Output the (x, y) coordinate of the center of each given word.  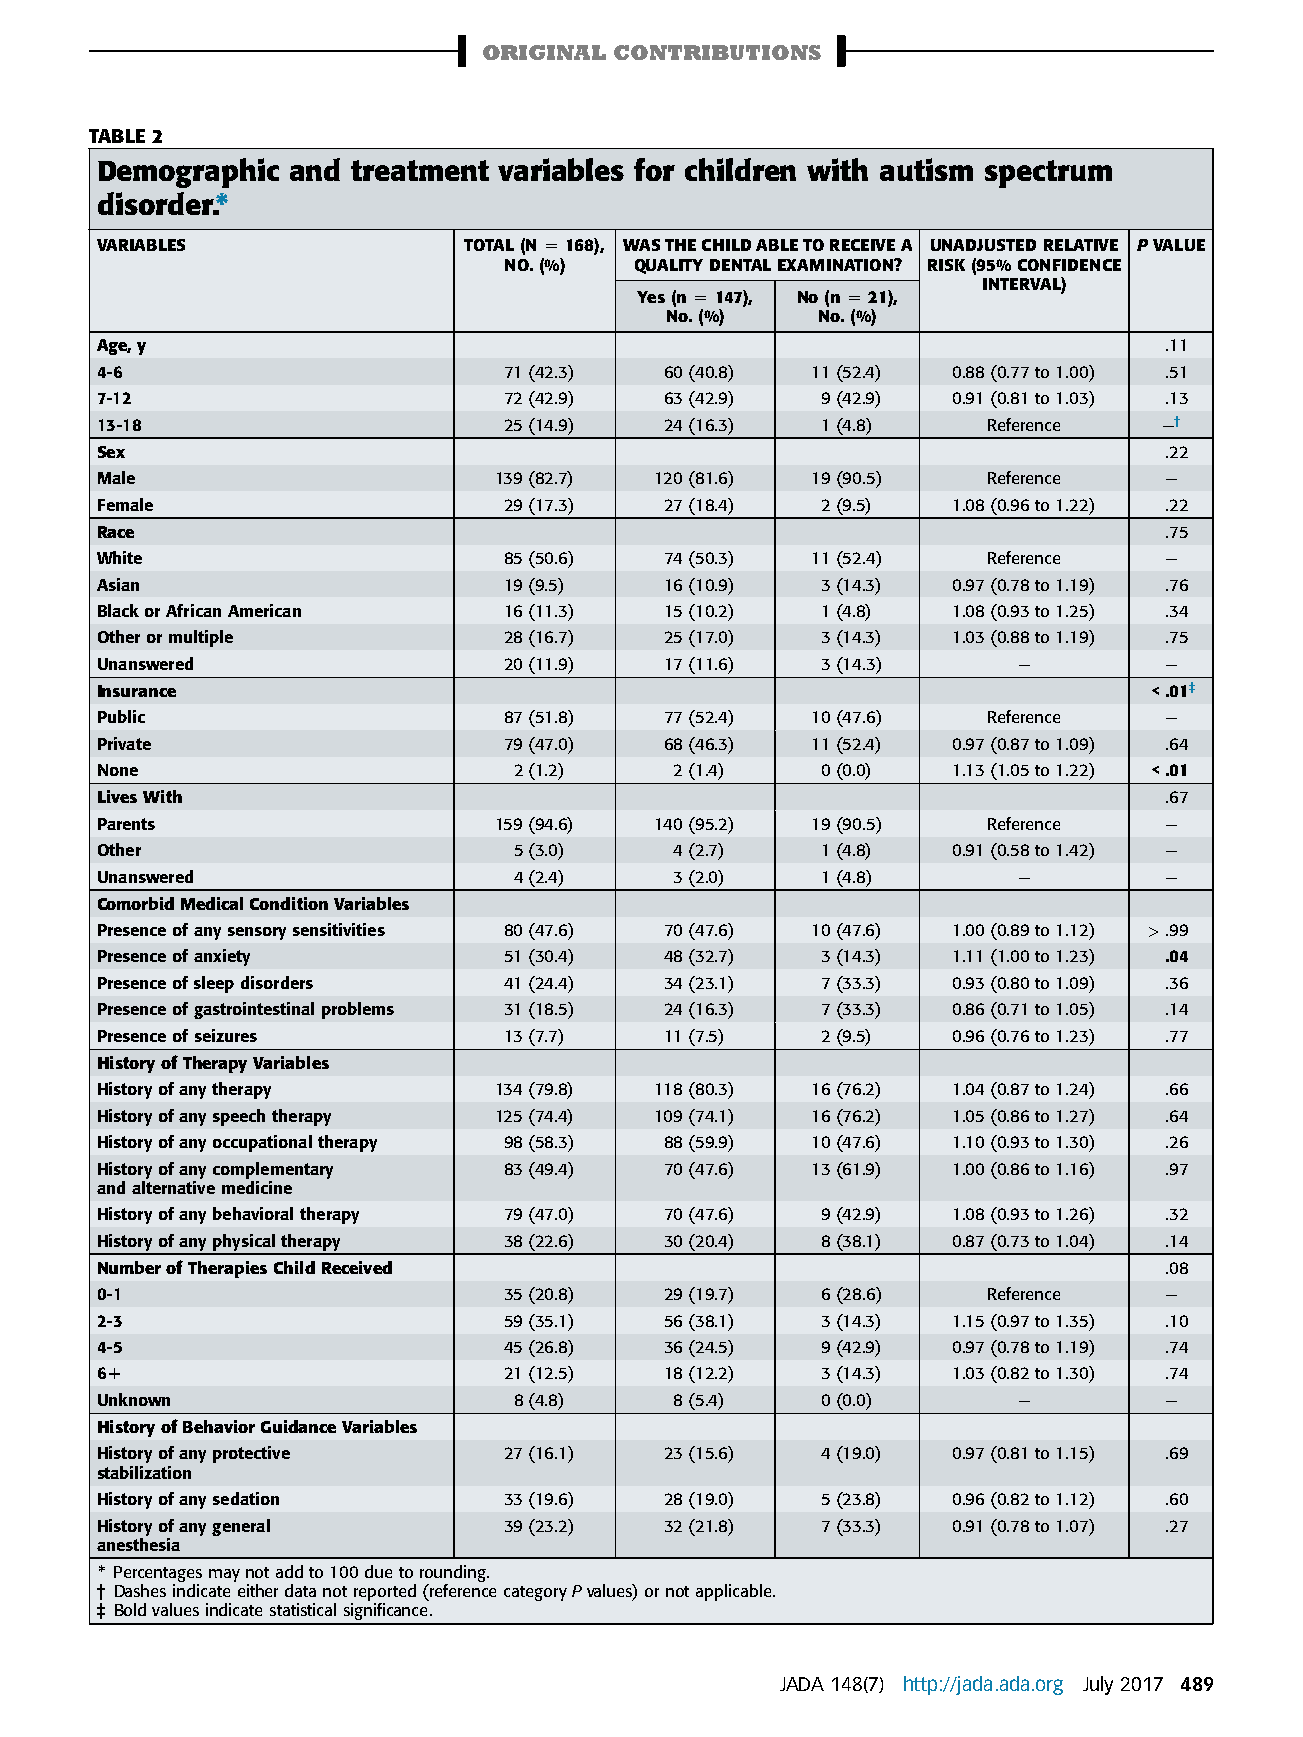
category (535, 1593)
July (1098, 1685)
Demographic (188, 173)
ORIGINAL (544, 52)
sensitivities (339, 929)
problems (358, 1010)
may (224, 1575)
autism (926, 169)
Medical (212, 903)
